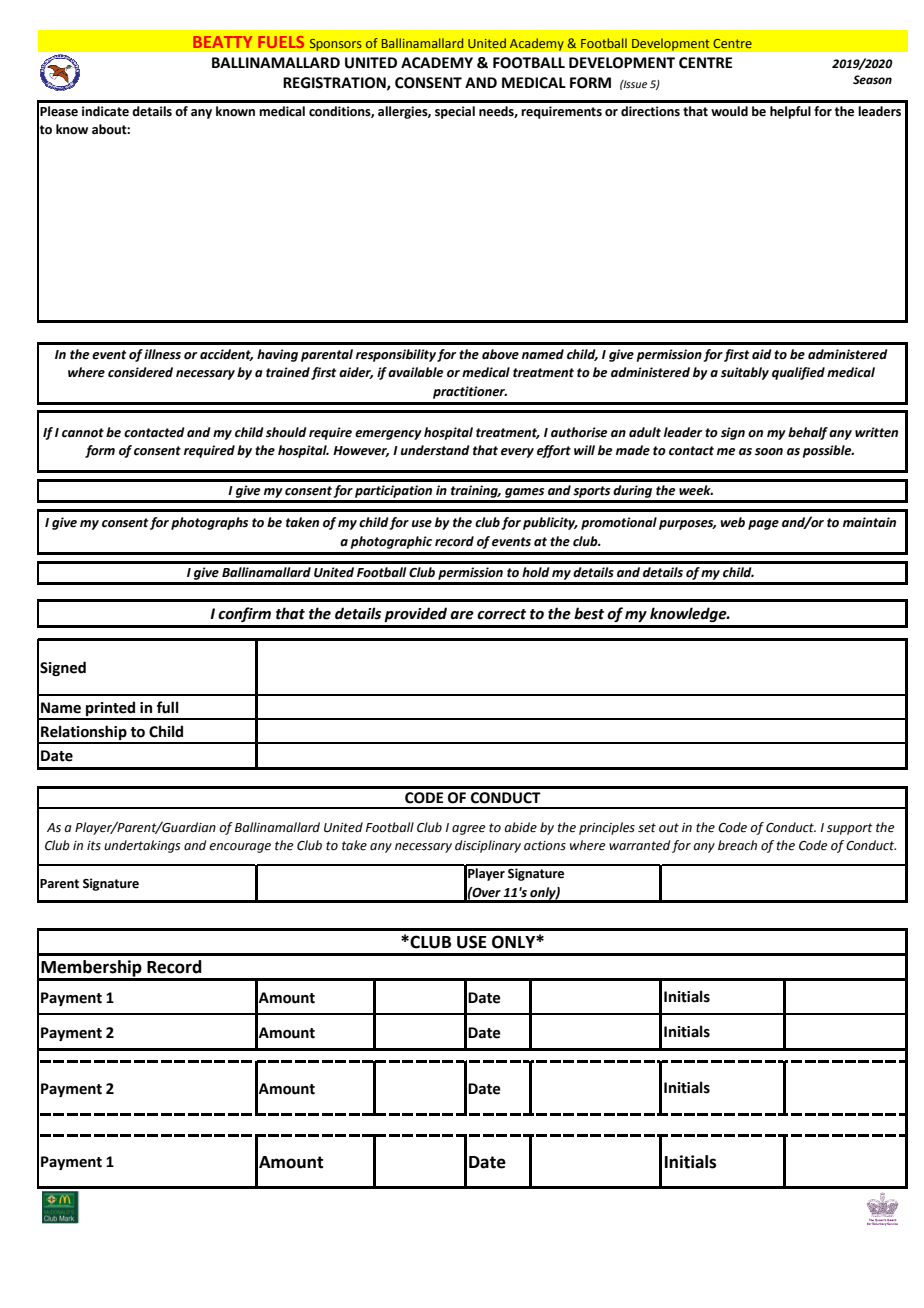 The image size is (924, 1308). I want to click on soon, so click(769, 452).
